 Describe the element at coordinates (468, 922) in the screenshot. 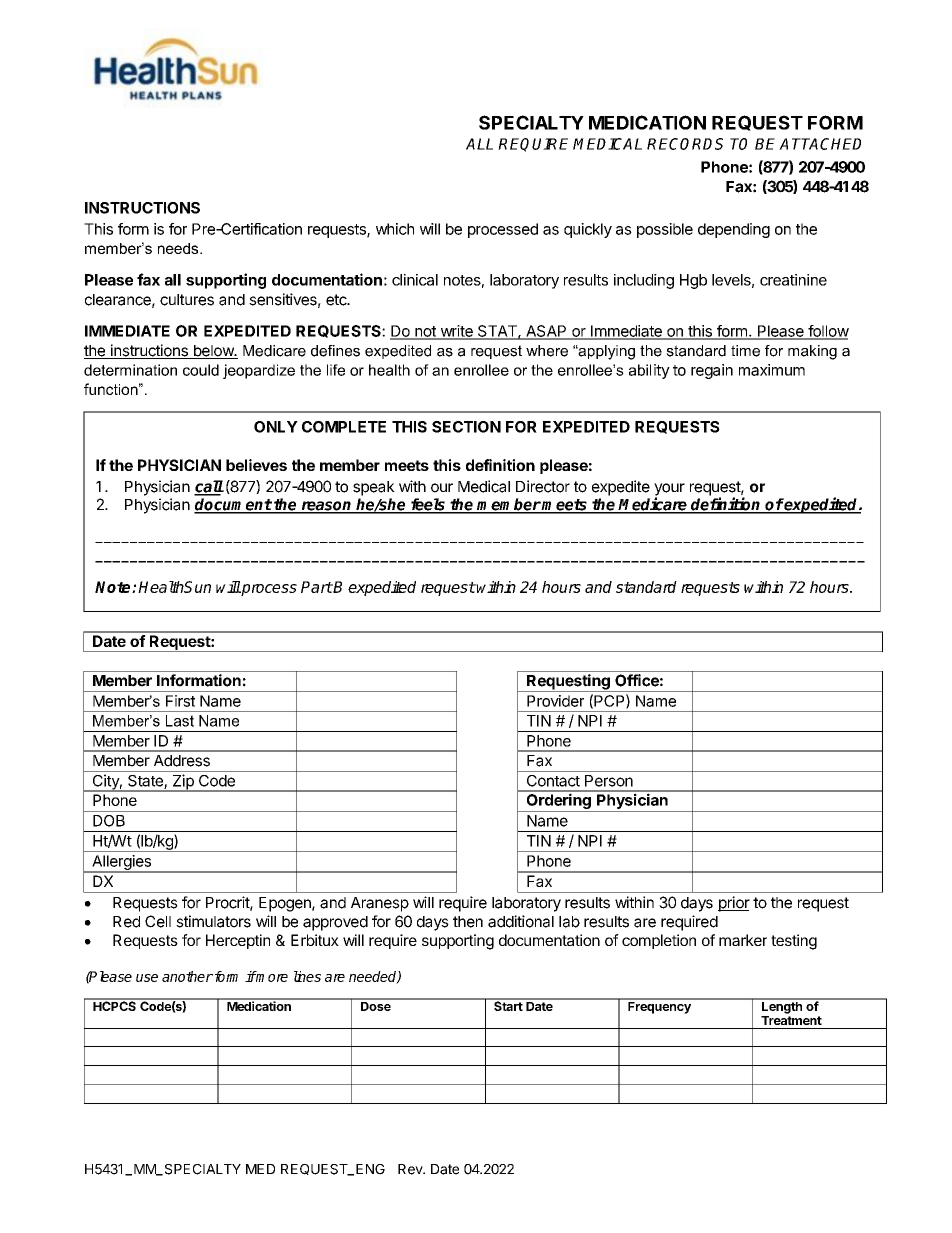

I see `then` at that location.
